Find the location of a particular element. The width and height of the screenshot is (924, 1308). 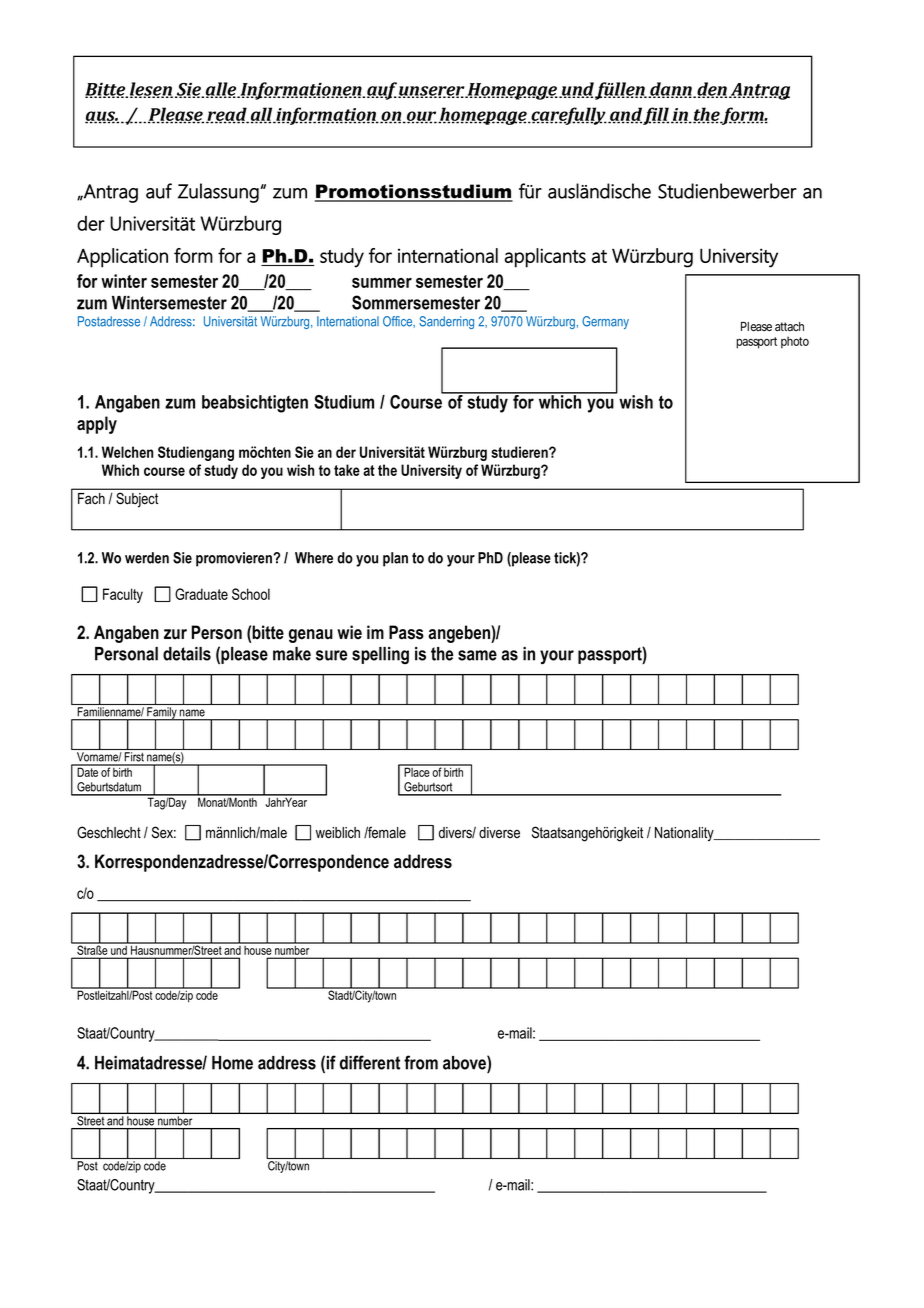

spelling is located at coordinates (380, 655).
